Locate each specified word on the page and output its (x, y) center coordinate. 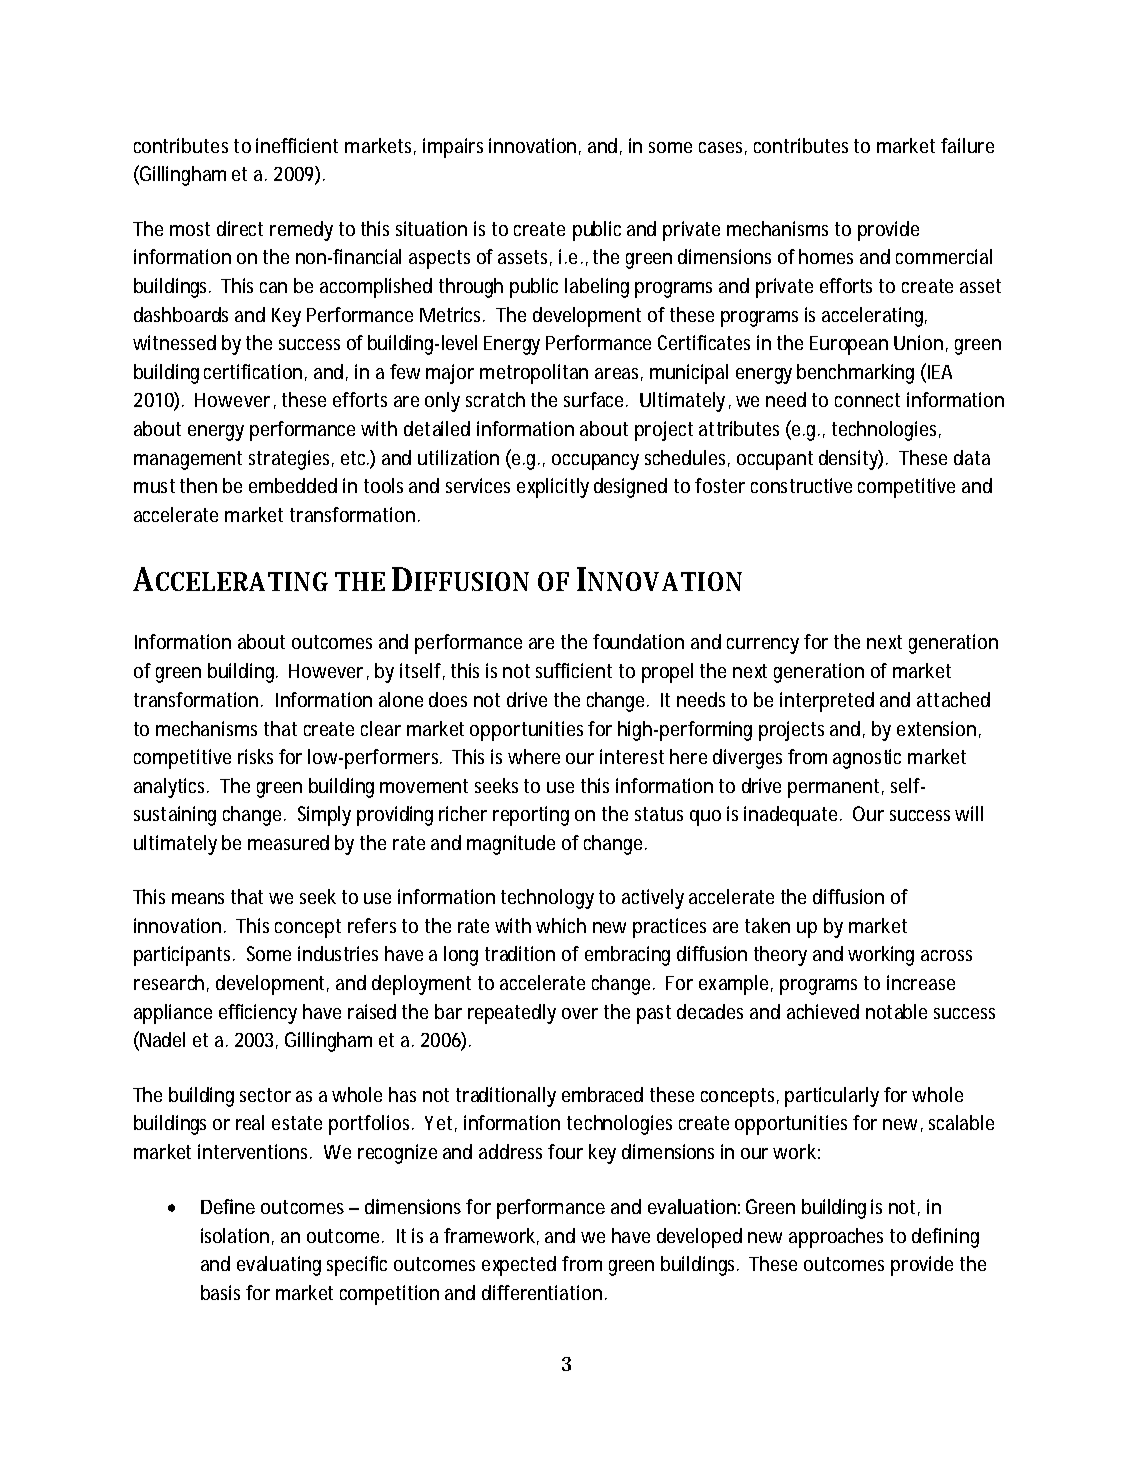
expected (519, 1266)
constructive (801, 485)
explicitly (553, 488)
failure (967, 145)
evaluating (279, 1266)
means (198, 898)
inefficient (297, 145)
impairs (453, 148)
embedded (293, 485)
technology (547, 899)
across (946, 955)
